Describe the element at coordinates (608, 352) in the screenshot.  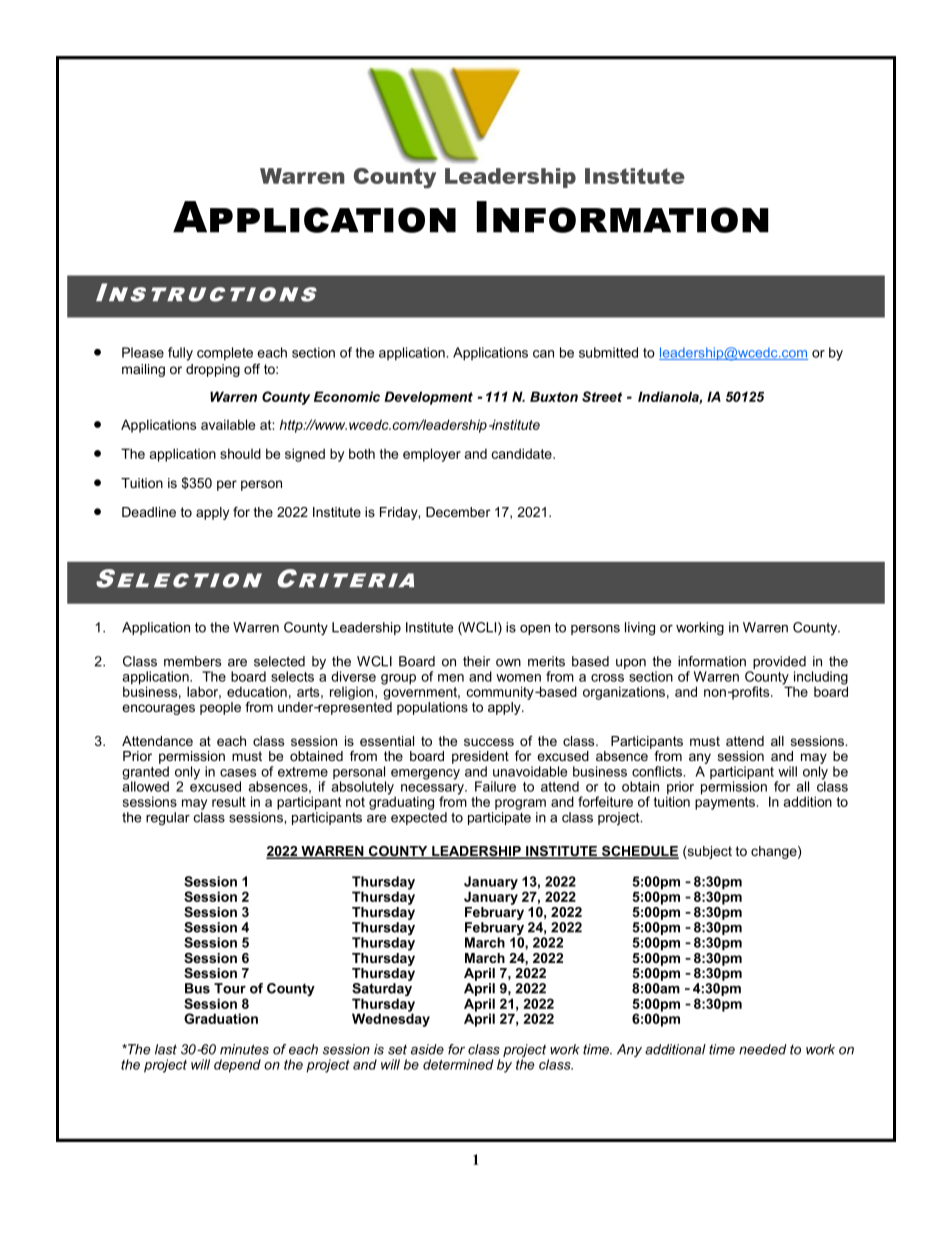
I see `submitted` at that location.
